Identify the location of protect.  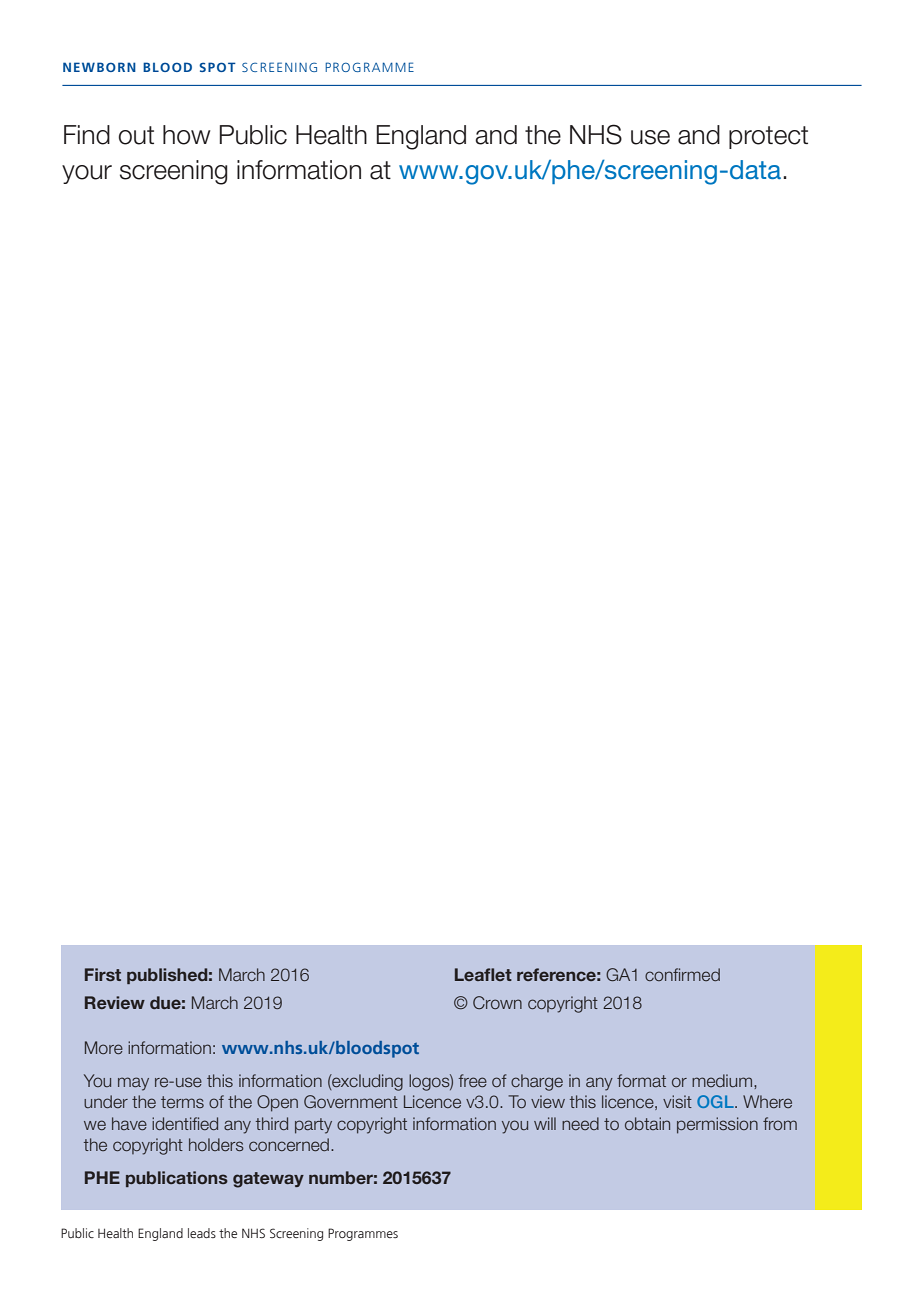
(768, 137).
